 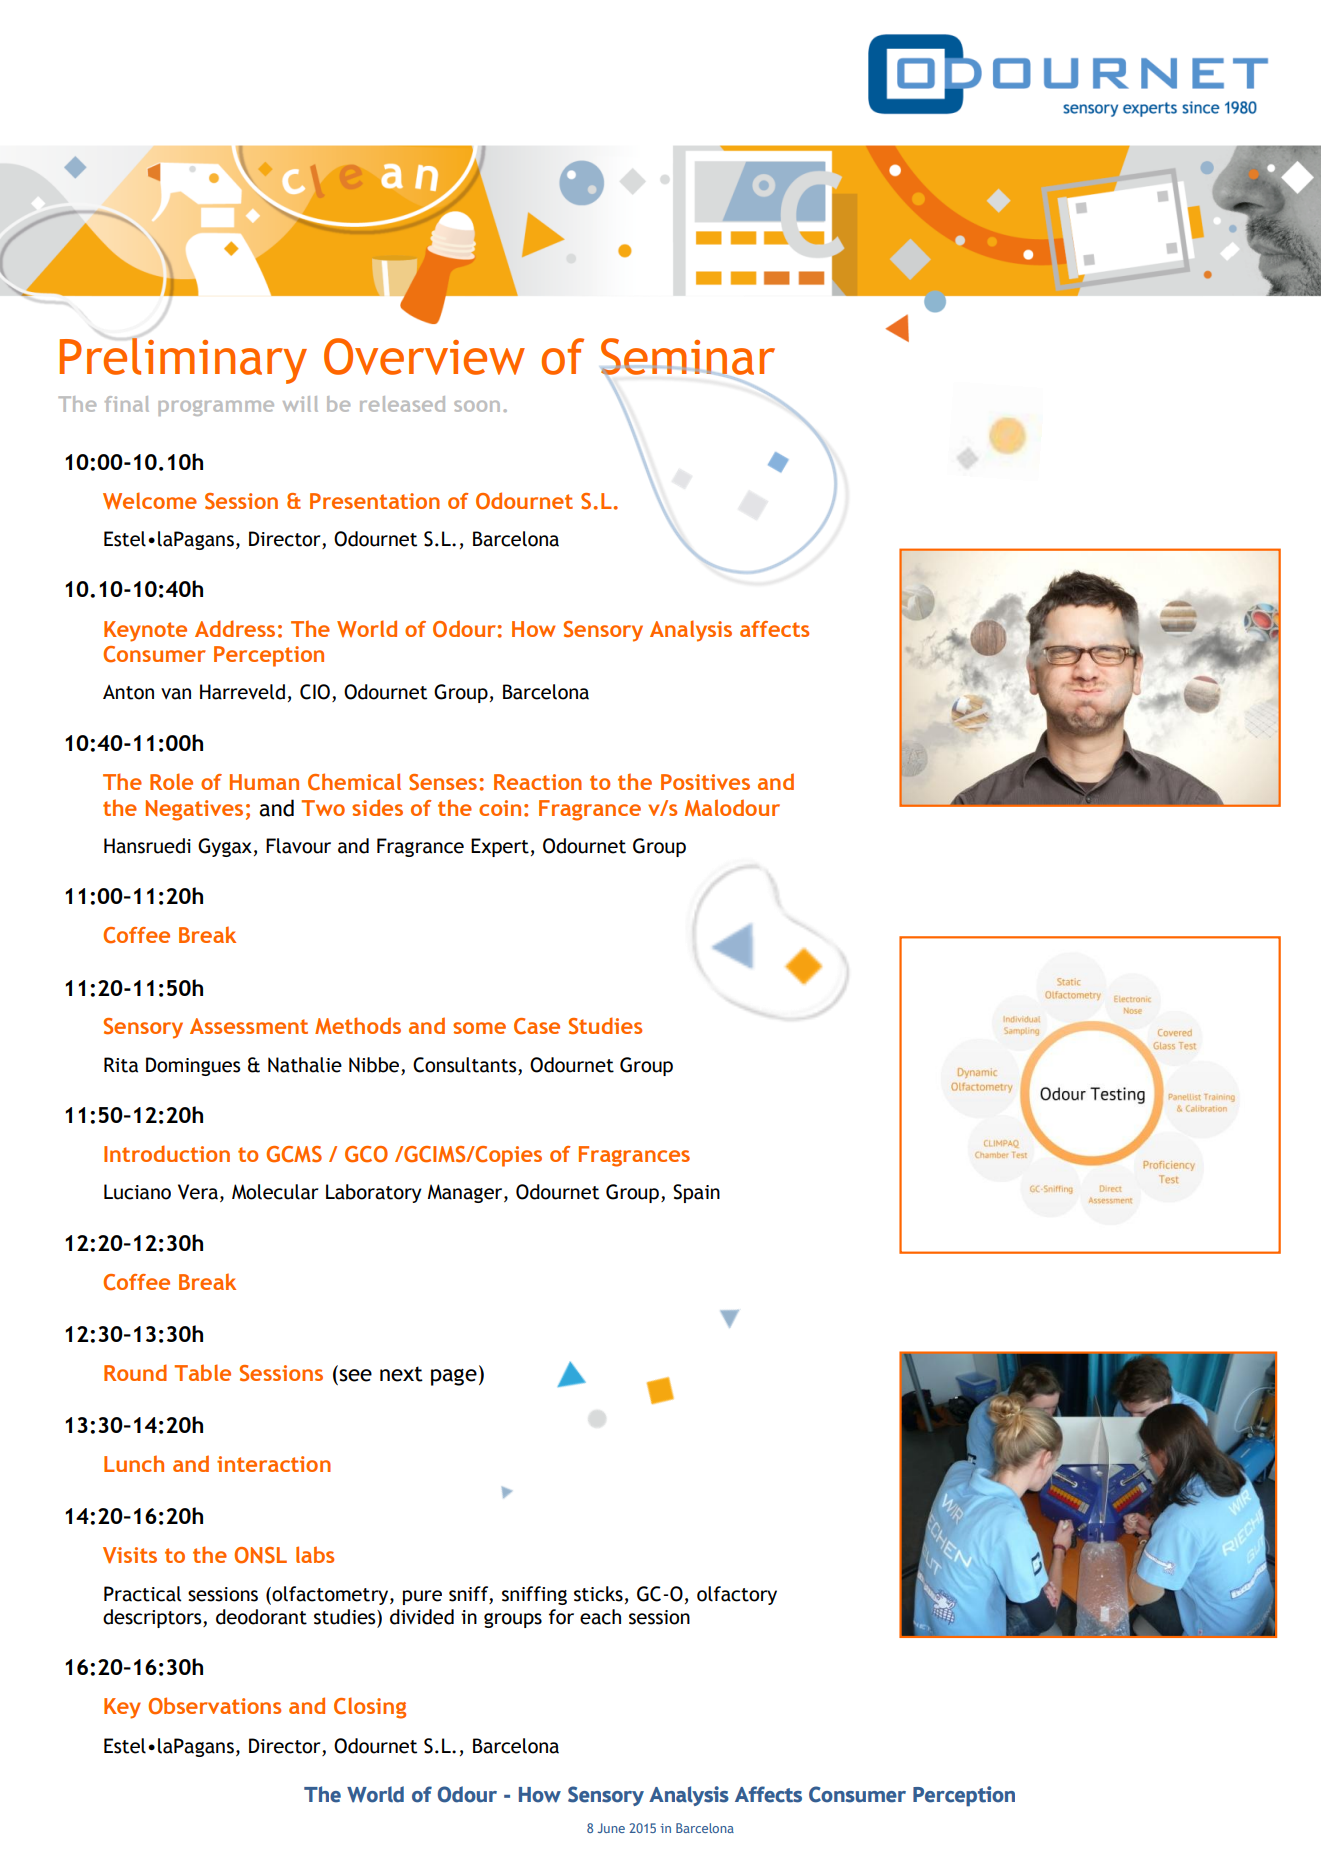 I want to click on Vera, so click(x=198, y=1192).
